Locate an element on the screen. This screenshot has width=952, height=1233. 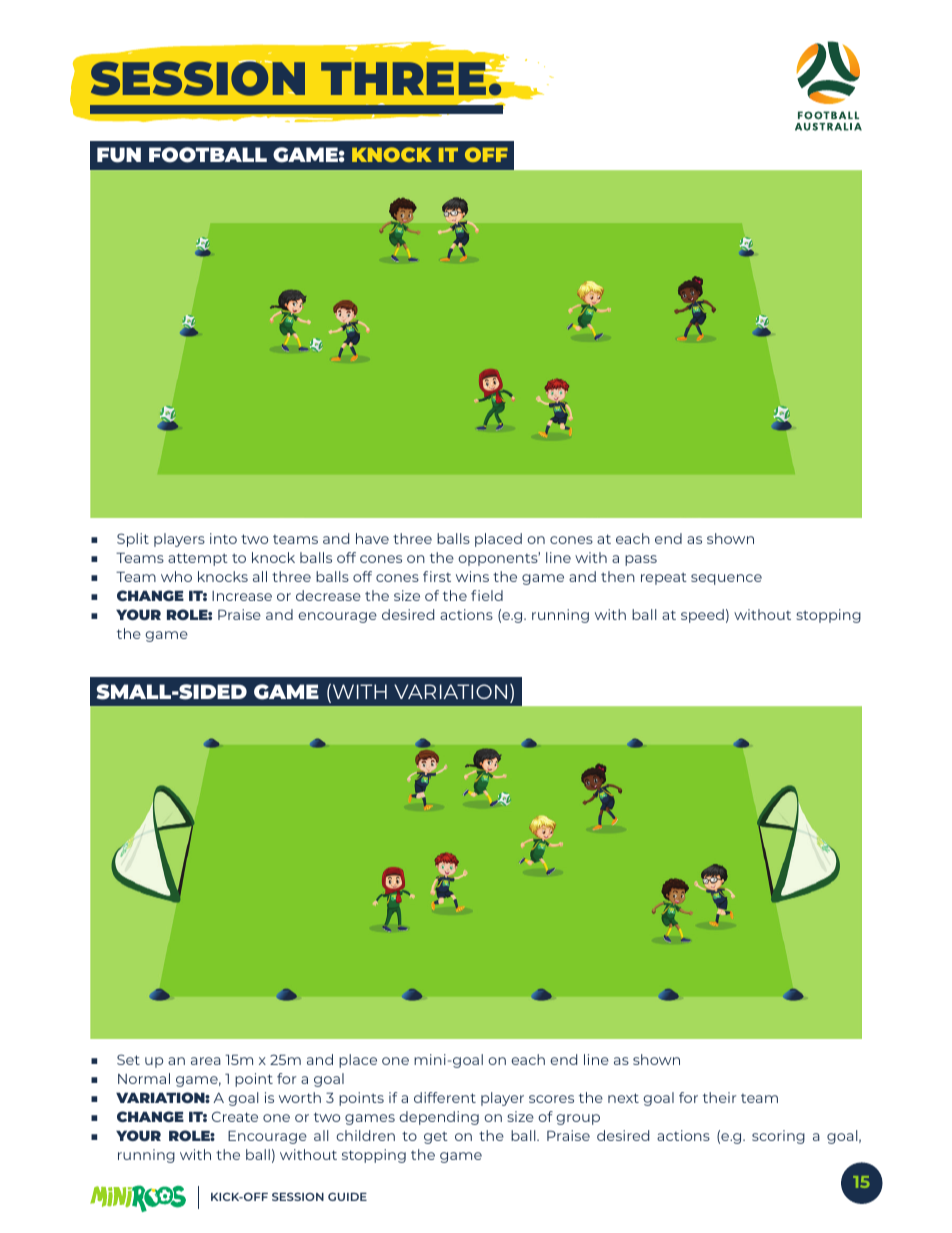
decrease is located at coordinates (328, 595).
